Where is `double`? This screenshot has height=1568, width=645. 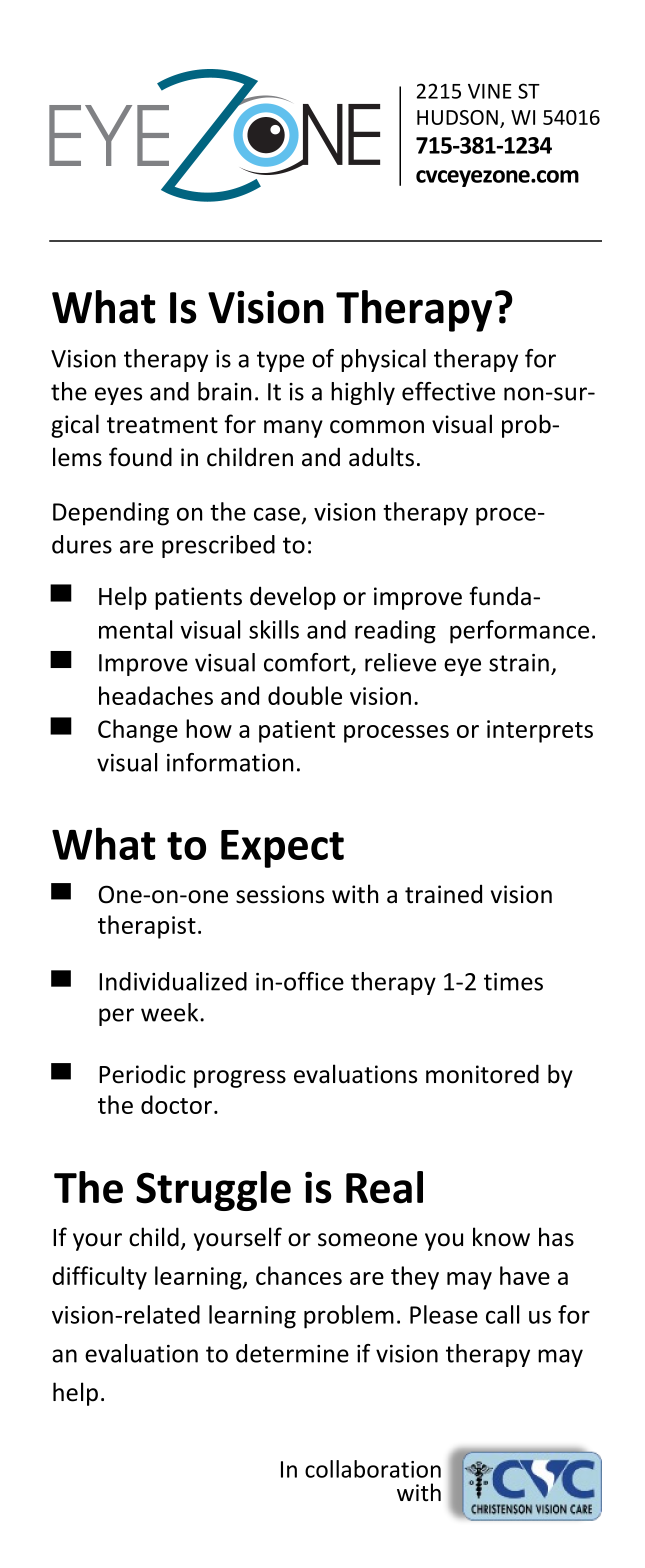
double is located at coordinates (305, 695).
